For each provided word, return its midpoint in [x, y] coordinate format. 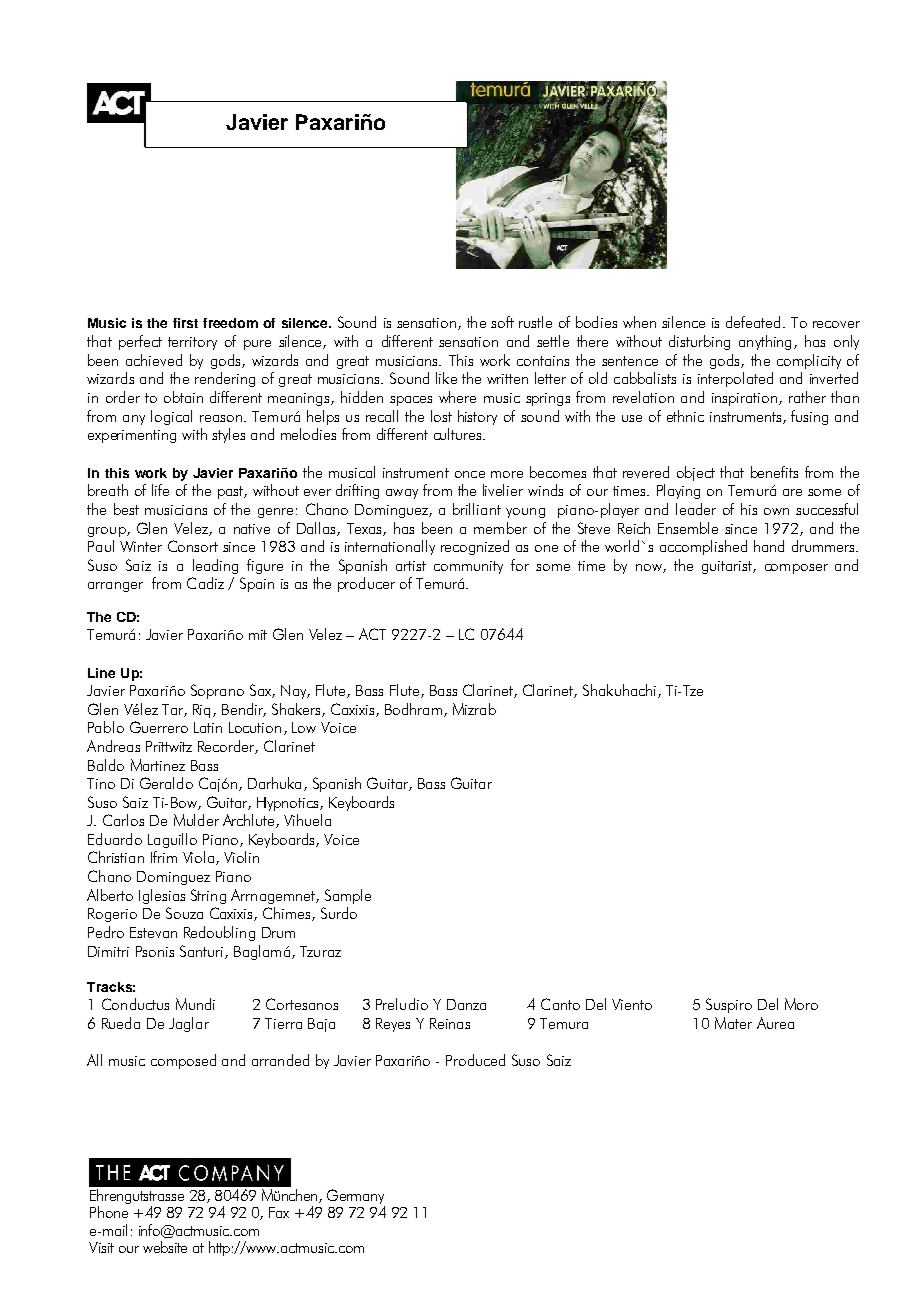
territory [192, 343]
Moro [801, 1004]
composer [796, 569]
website [165, 1247]
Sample [348, 896]
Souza [184, 913]
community [468, 567]
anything [765, 342]
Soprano [217, 691]
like [446, 378]
